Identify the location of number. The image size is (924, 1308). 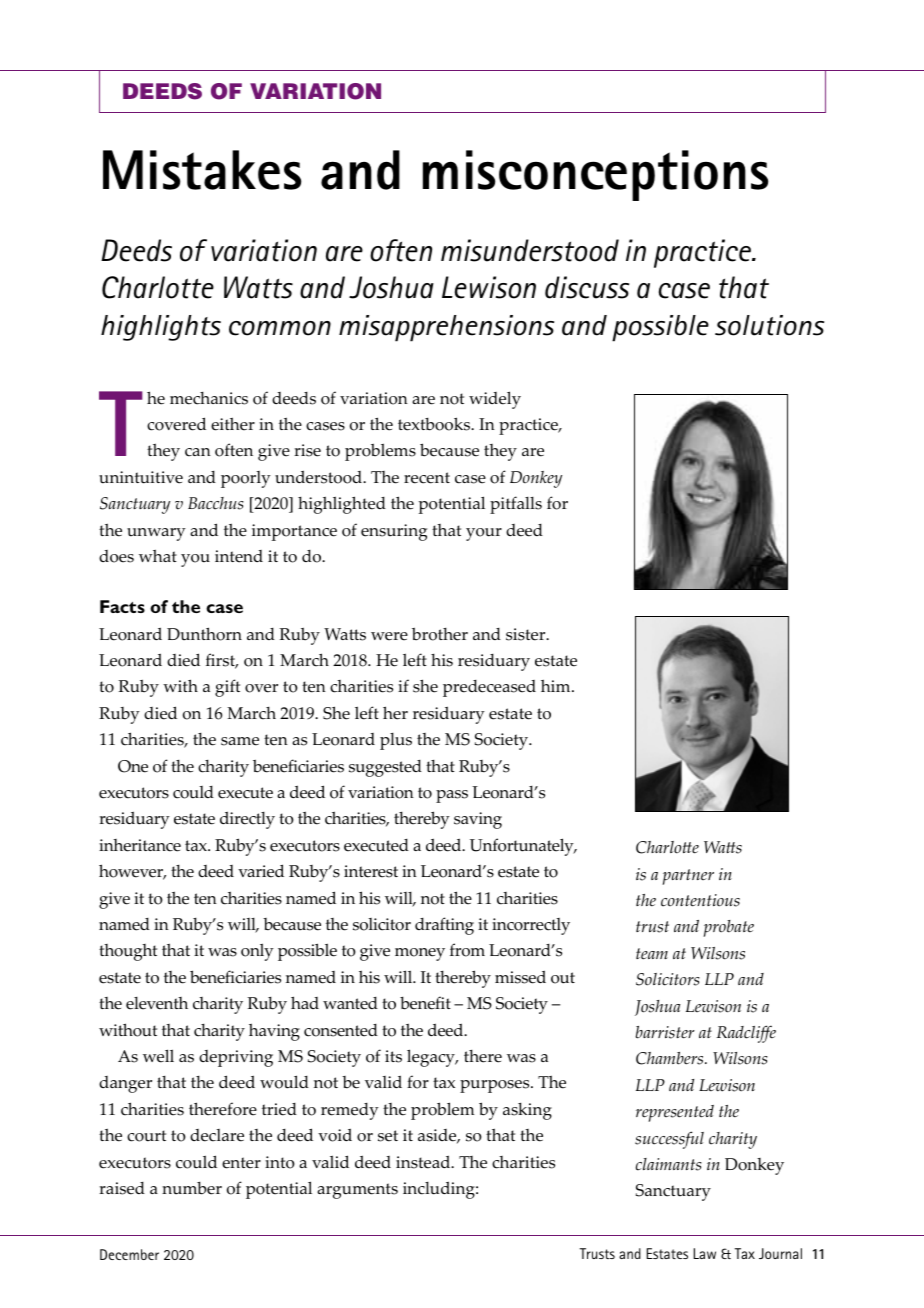
(192, 1188).
